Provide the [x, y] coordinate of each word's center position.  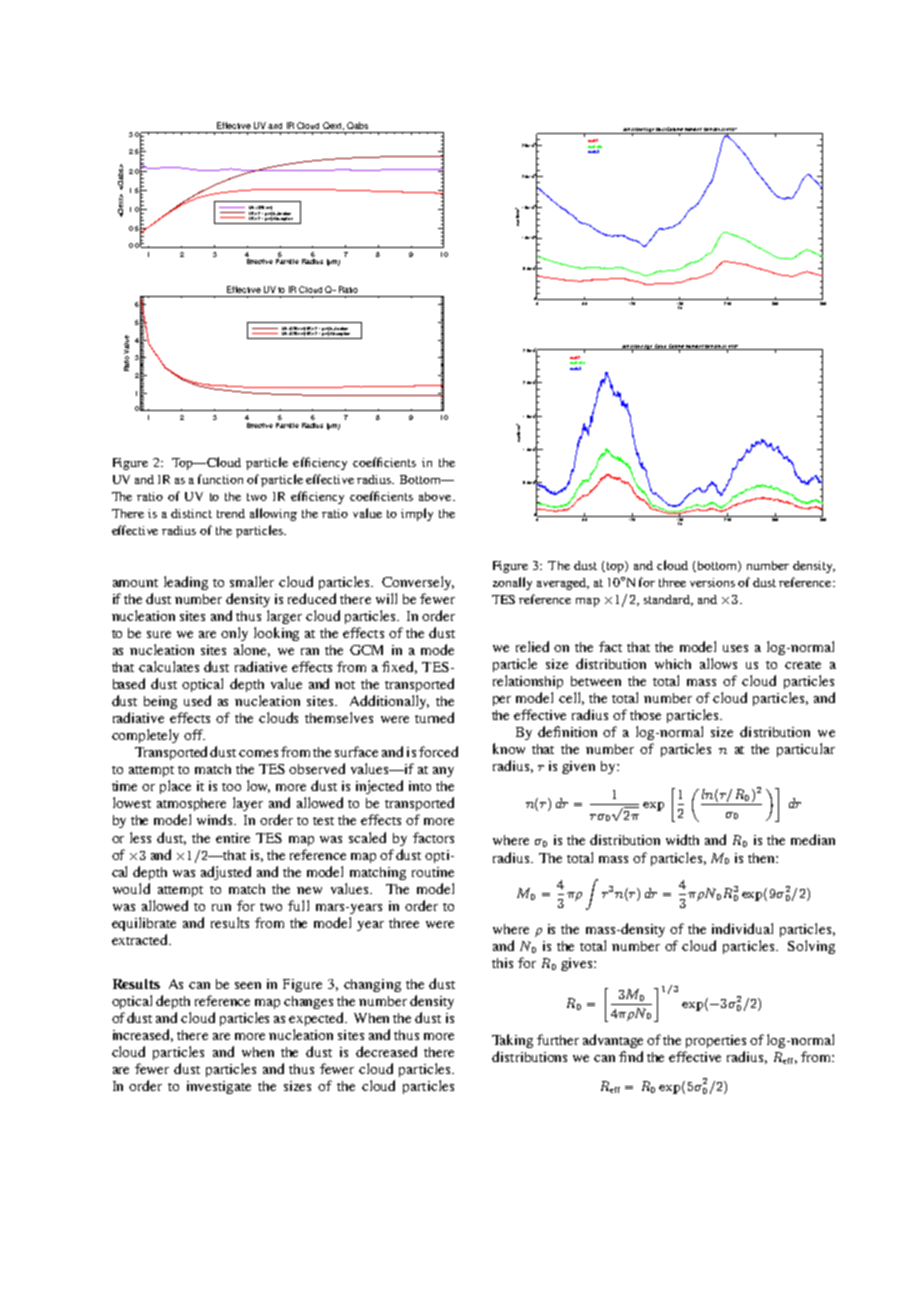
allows [718, 663]
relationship [528, 682]
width [682, 839]
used [197, 700]
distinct [191, 513]
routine [433, 872]
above [436, 496]
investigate [219, 1087]
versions [712, 582]
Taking [512, 1041]
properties [716, 1041]
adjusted [226, 873]
